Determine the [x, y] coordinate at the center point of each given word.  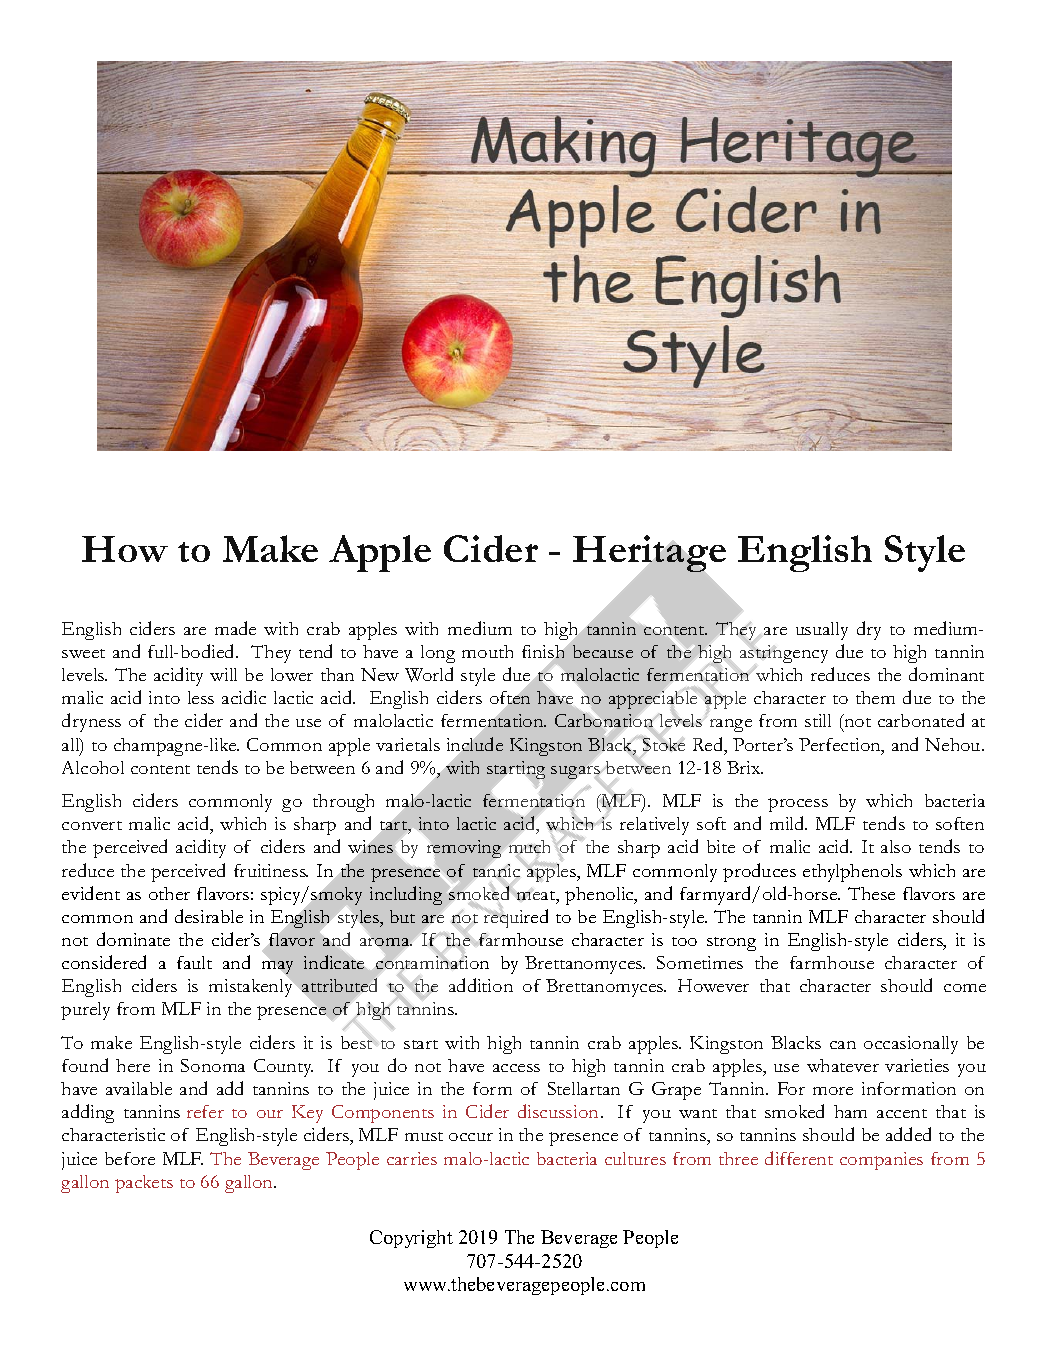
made [235, 628]
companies [881, 1161]
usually [822, 631]
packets [144, 1184]
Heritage [649, 555]
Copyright [411, 1239]
